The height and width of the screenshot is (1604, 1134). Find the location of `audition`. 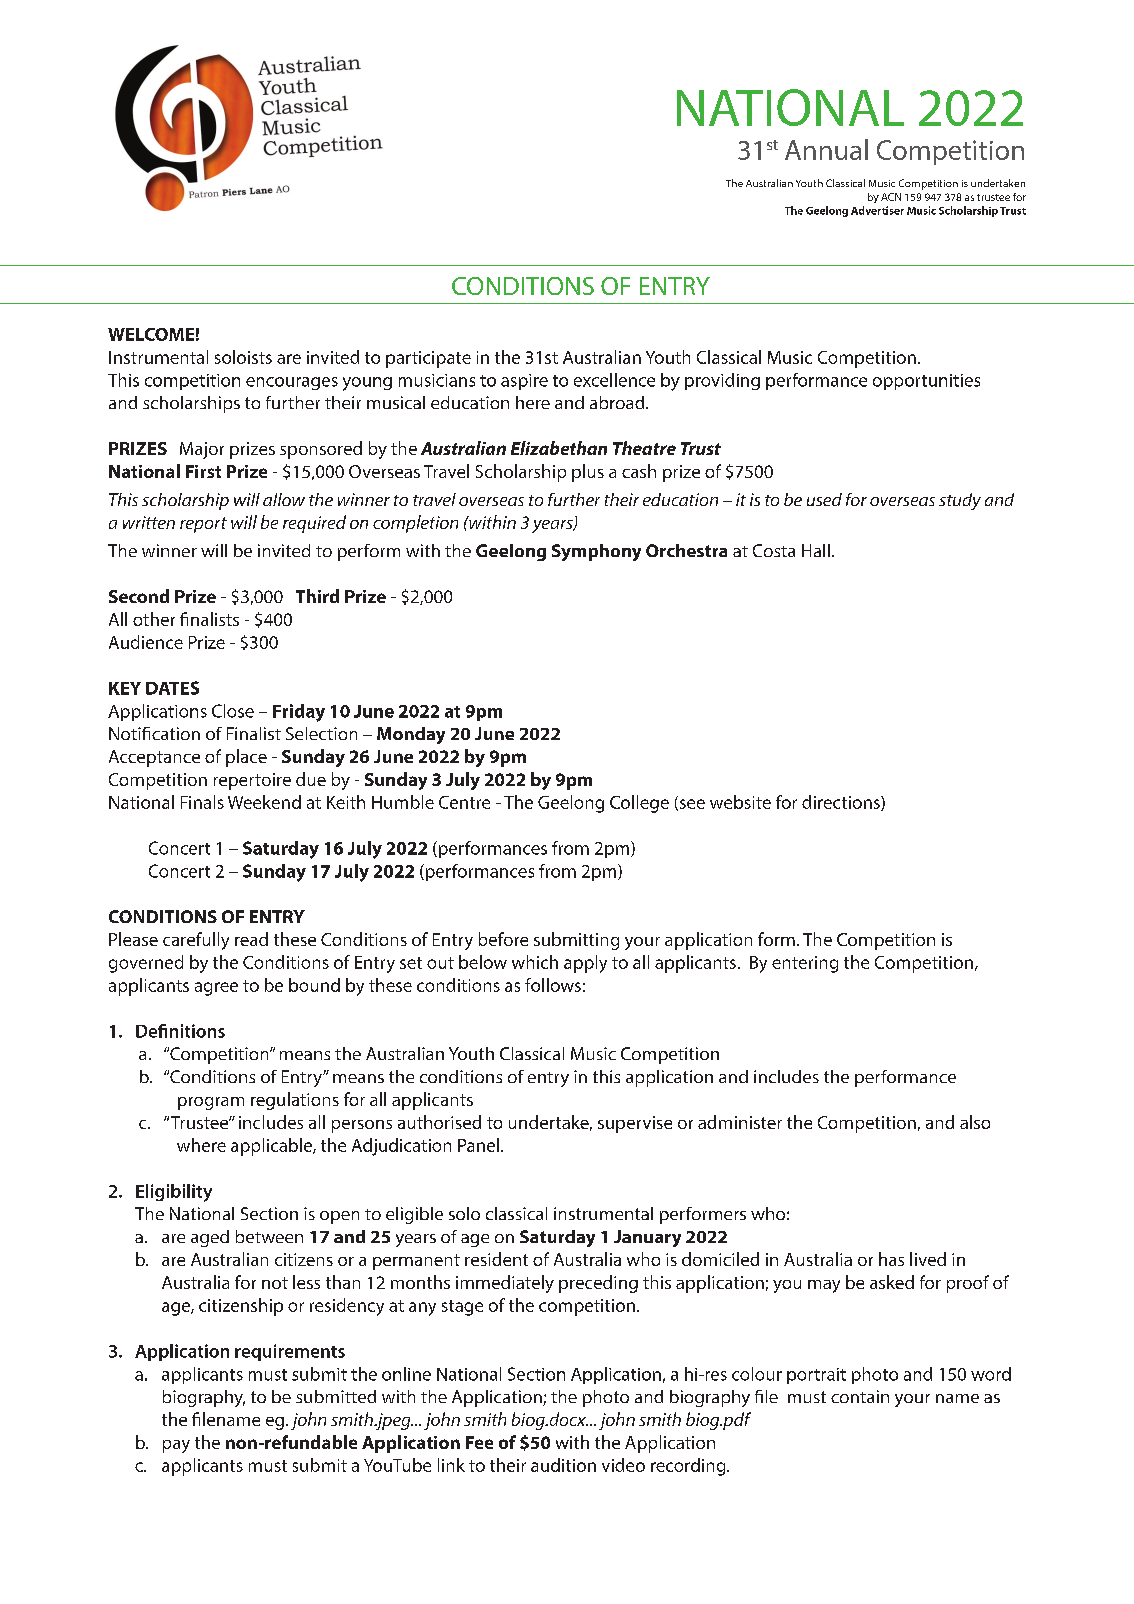

audition is located at coordinates (563, 1465).
